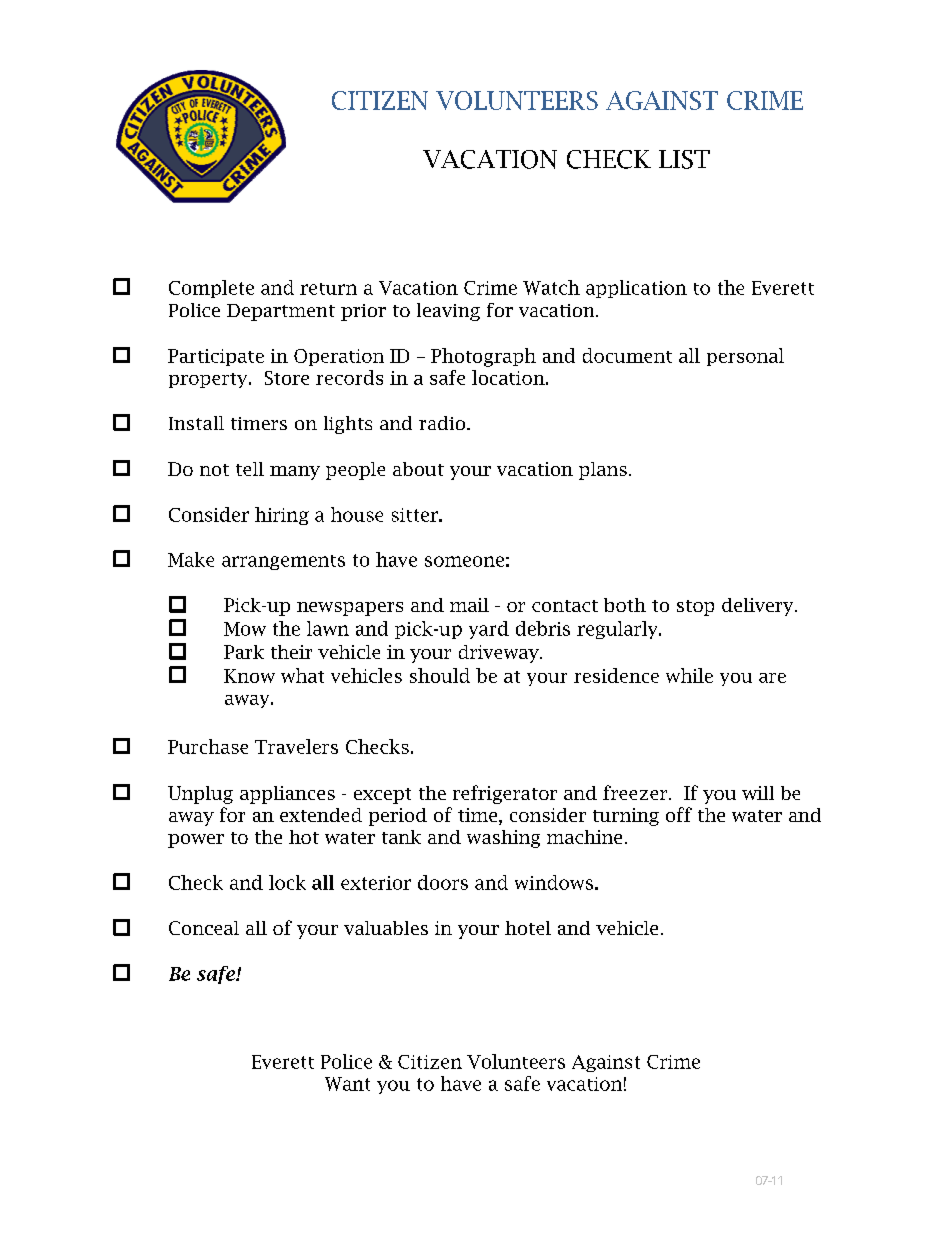 This image has height=1233, width=952. Describe the element at coordinates (296, 746) in the image. I see `Travelers` at that location.
